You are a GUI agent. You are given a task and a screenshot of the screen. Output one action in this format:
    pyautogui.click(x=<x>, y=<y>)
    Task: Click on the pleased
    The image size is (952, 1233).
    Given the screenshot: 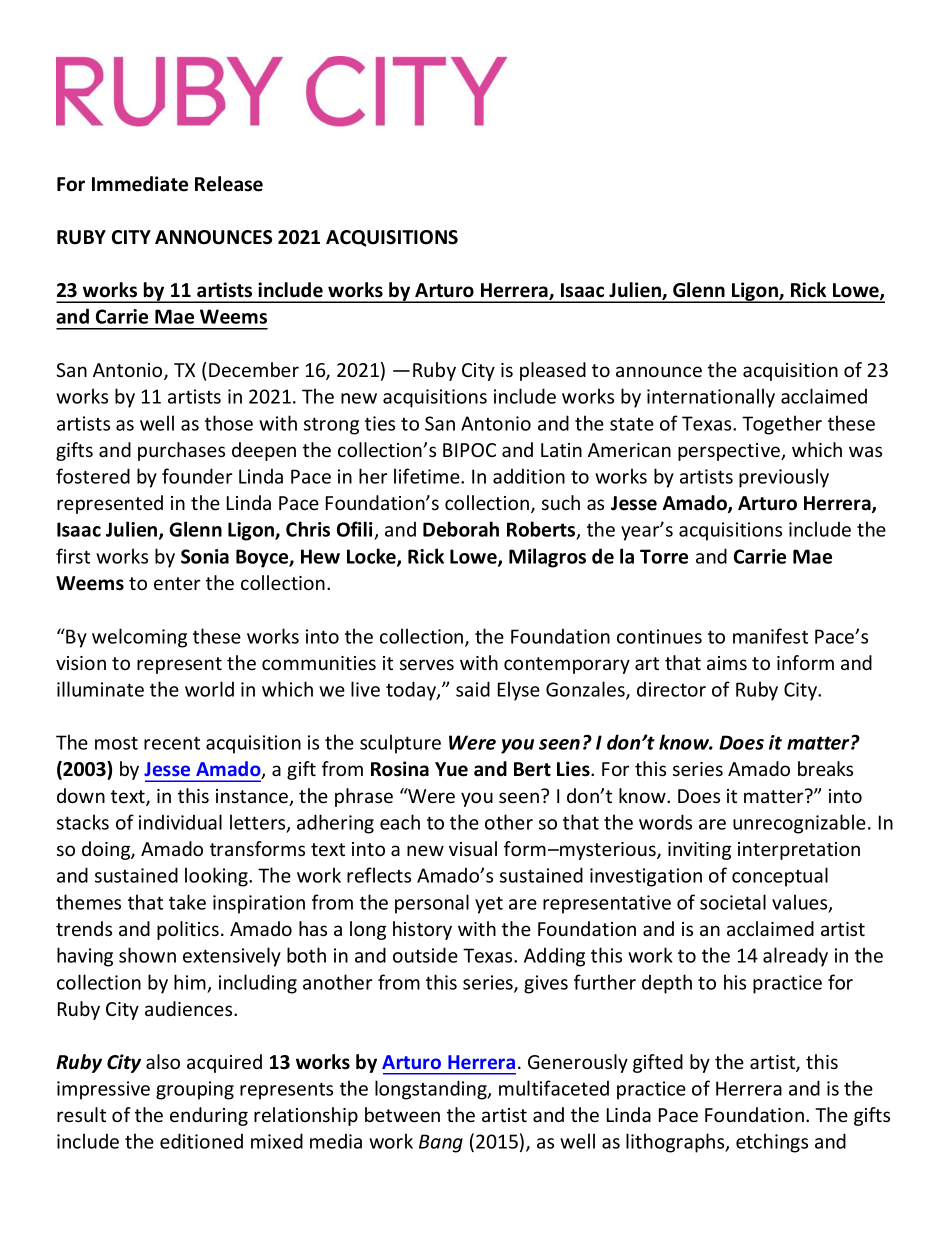 What is the action you would take?
    pyautogui.click(x=553, y=371)
